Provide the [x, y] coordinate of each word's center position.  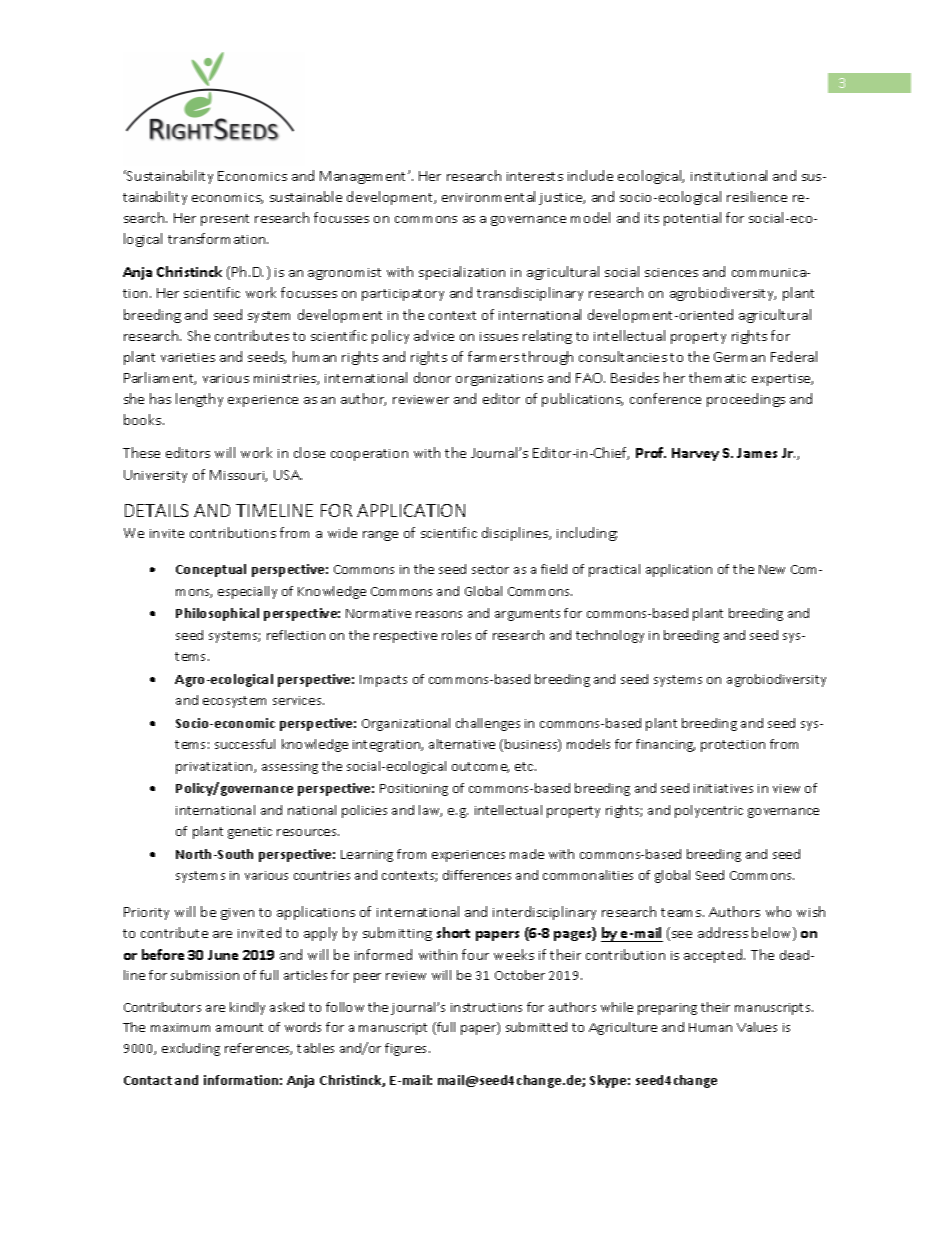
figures [407, 1049]
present [225, 220]
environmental [488, 196]
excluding [191, 1049]
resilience [757, 196]
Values [757, 1027]
